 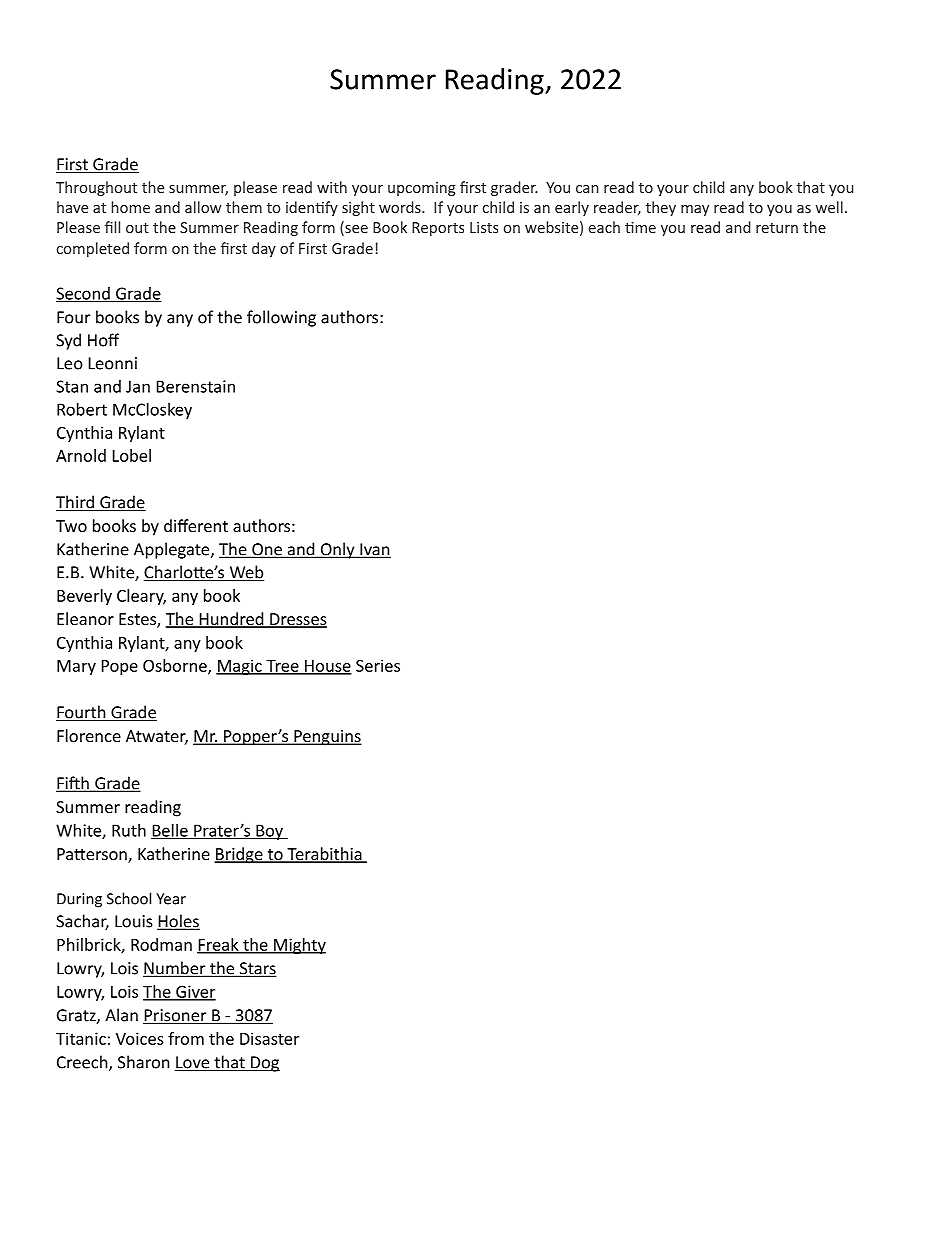 What do you see at coordinates (438, 229) in the screenshot?
I see `Reports` at bounding box center [438, 229].
